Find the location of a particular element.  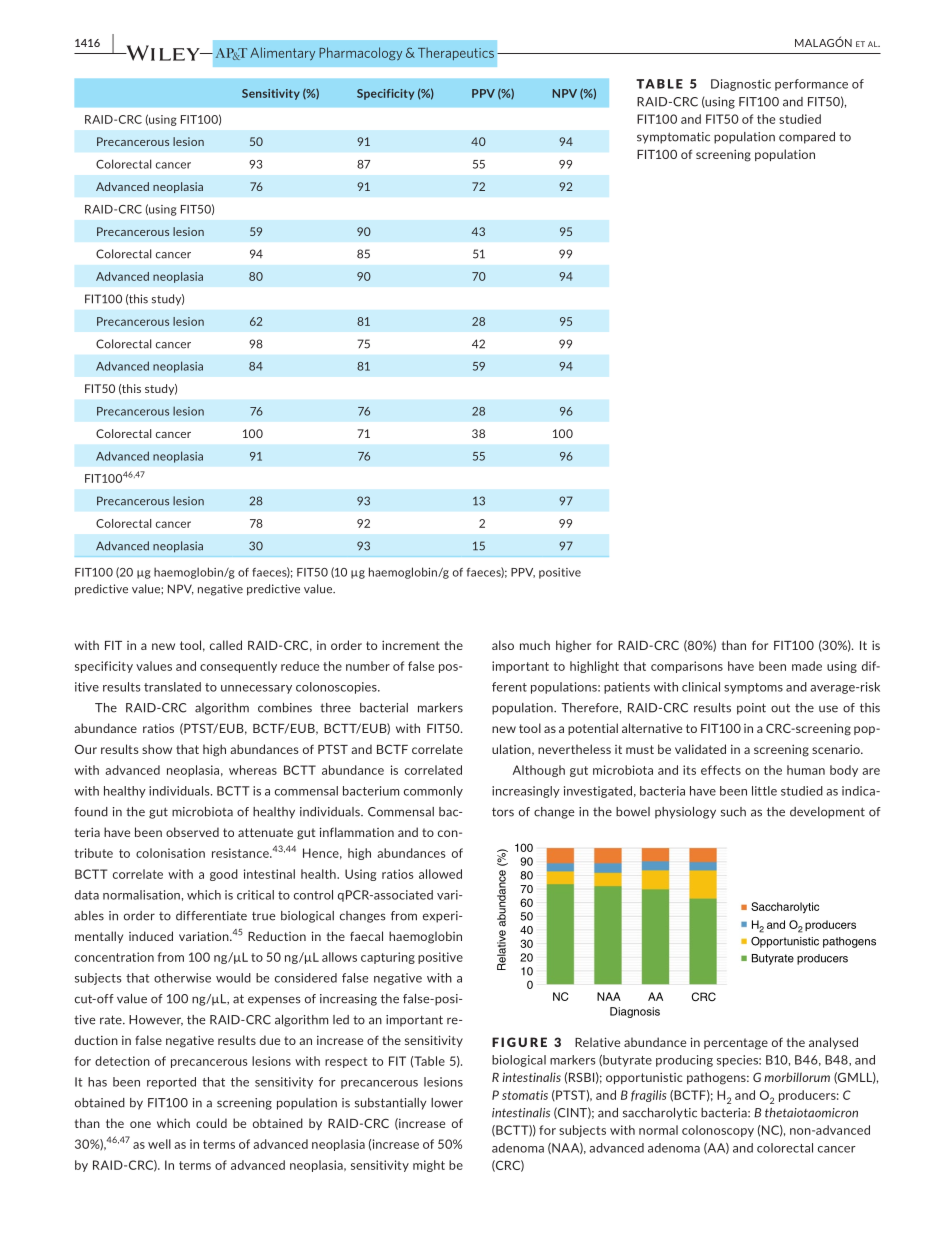

lower is located at coordinates (447, 1103).
